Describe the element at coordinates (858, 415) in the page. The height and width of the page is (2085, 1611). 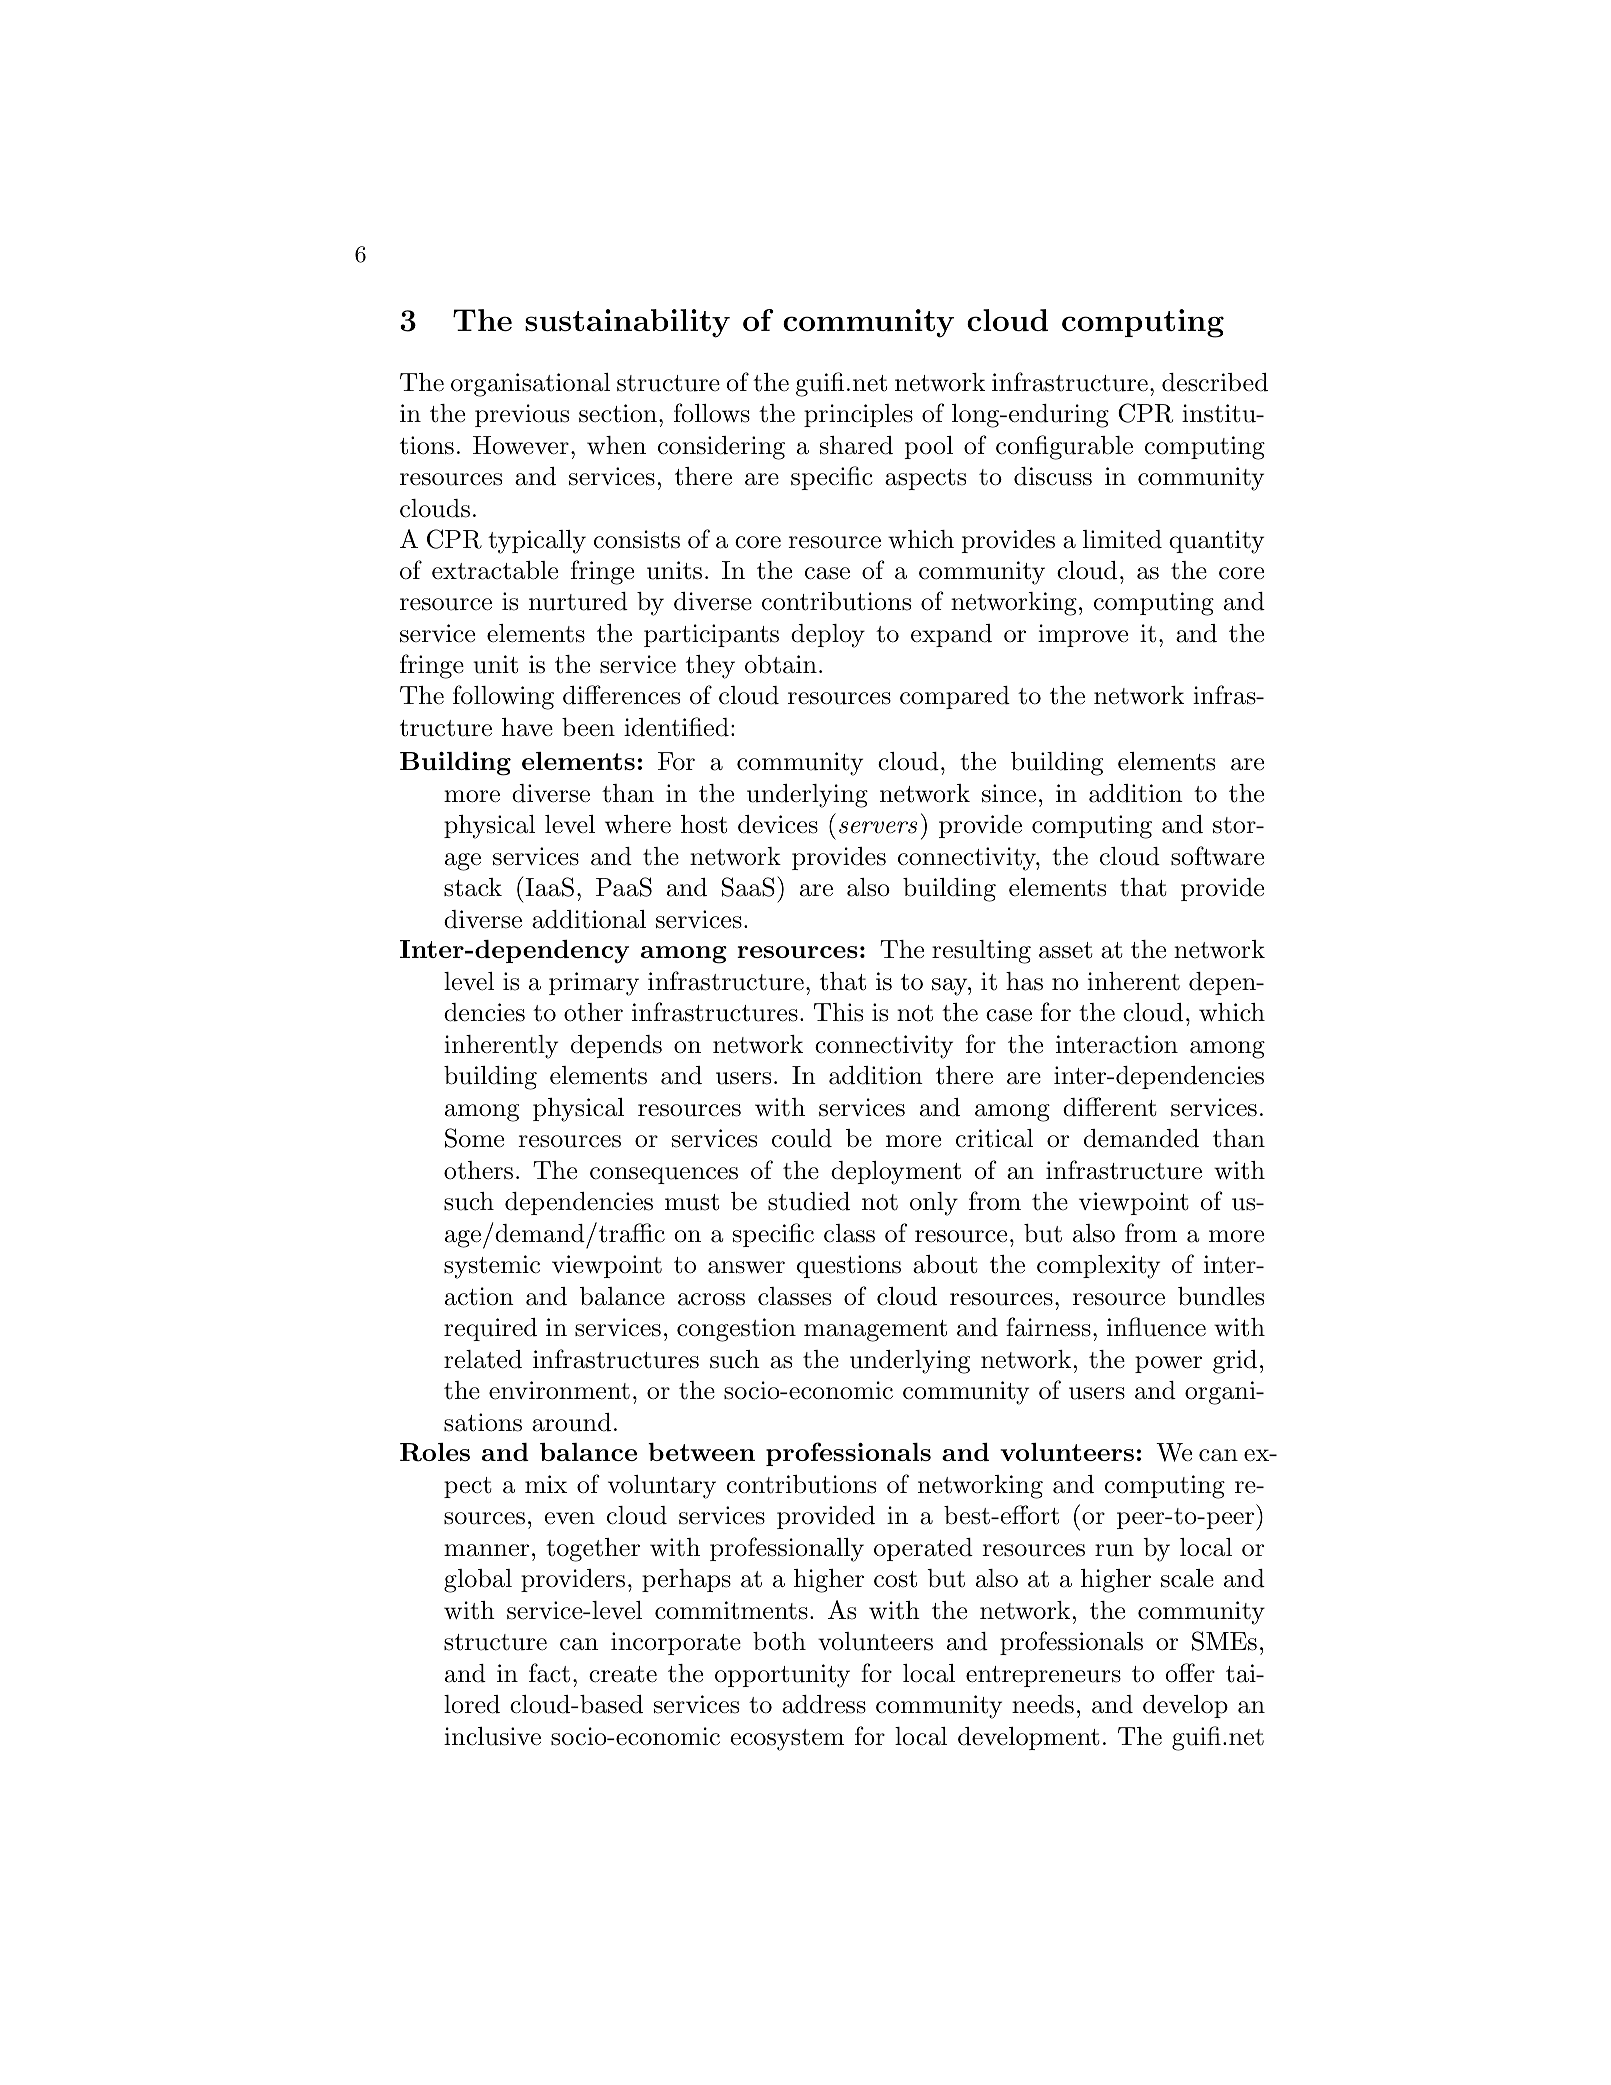
I see `principles` at that location.
